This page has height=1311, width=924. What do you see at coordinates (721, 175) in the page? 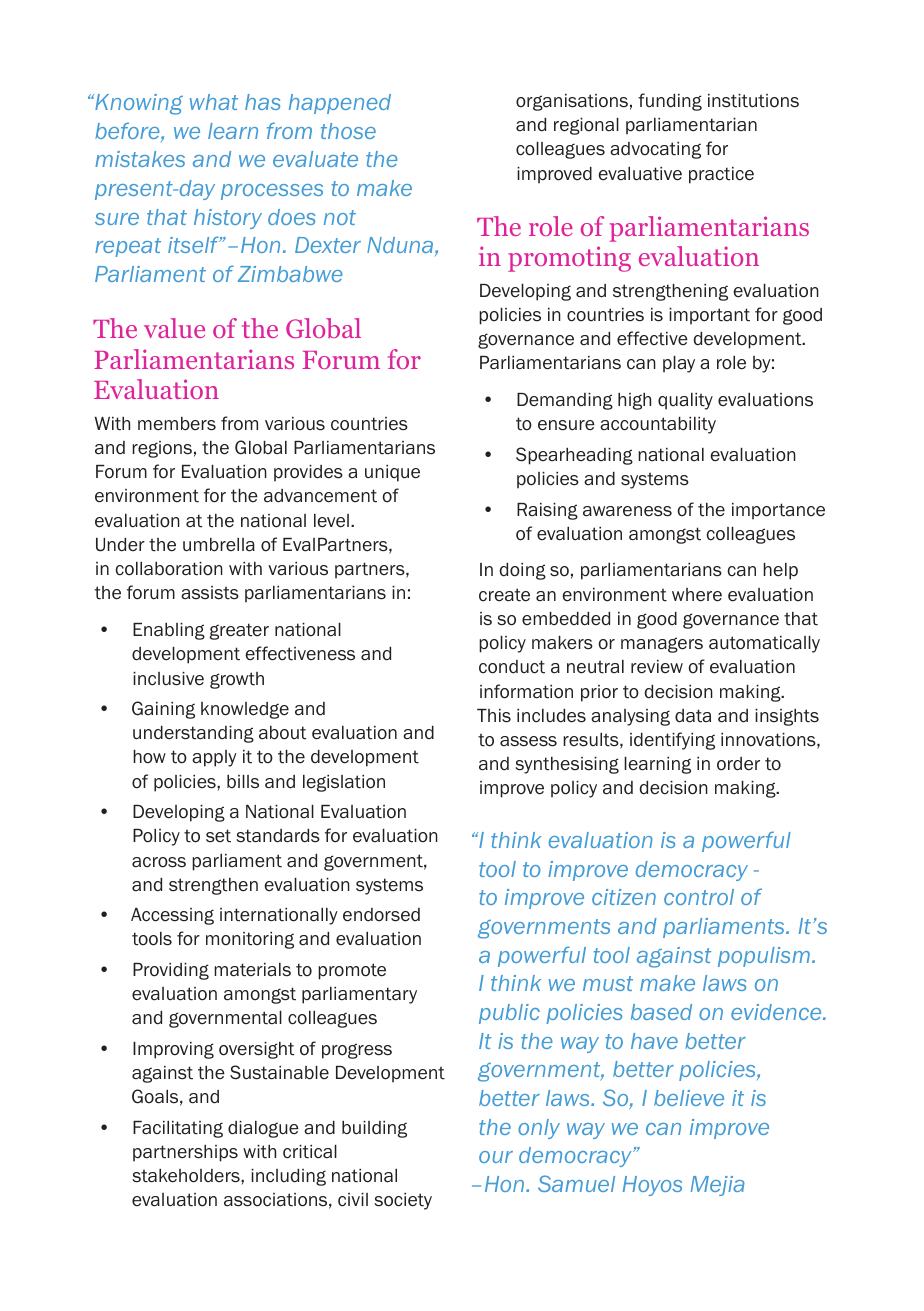
I see `practice` at bounding box center [721, 175].
